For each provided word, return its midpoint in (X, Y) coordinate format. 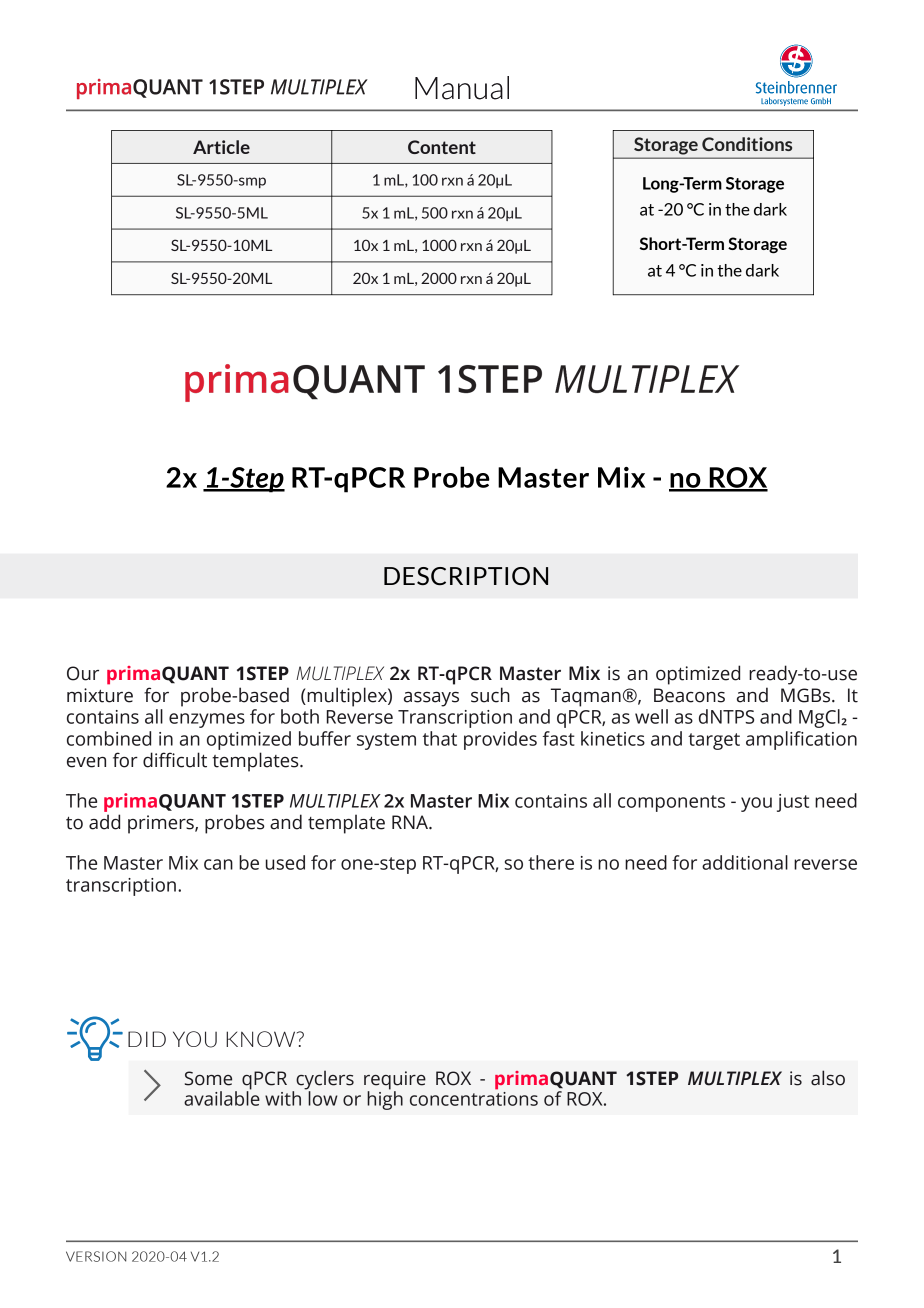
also (828, 1078)
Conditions (747, 144)
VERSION (96, 1256)
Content (442, 147)
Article (221, 147)
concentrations (474, 1097)
